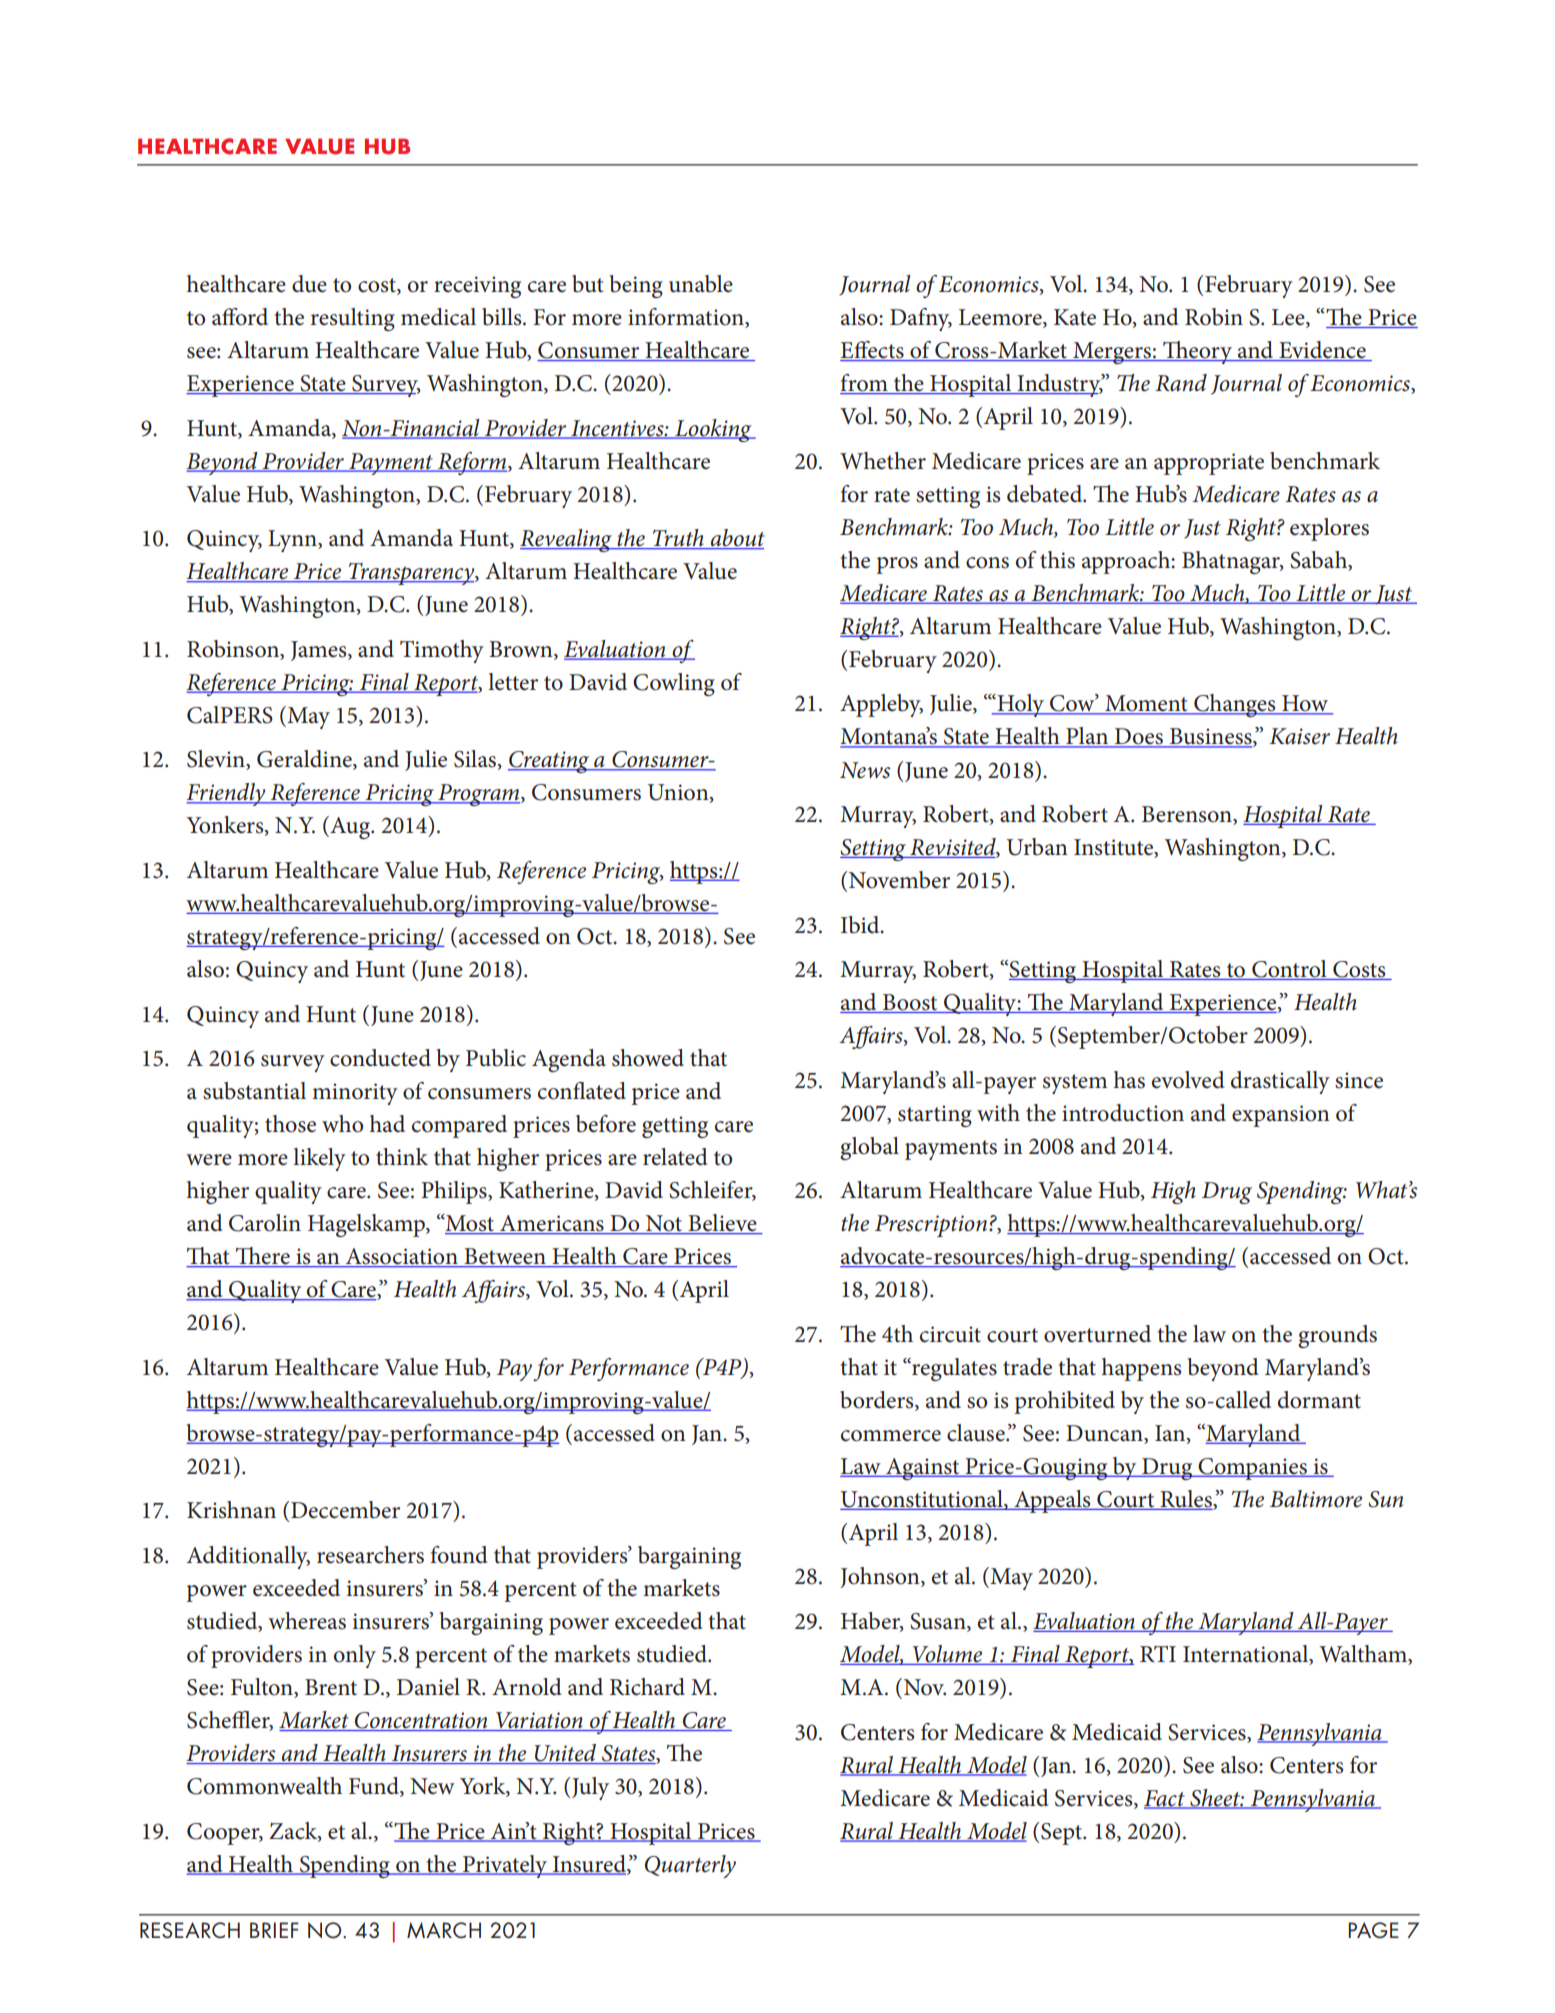 The height and width of the screenshot is (2013, 1555). I want to click on Companies, so click(1252, 1469).
